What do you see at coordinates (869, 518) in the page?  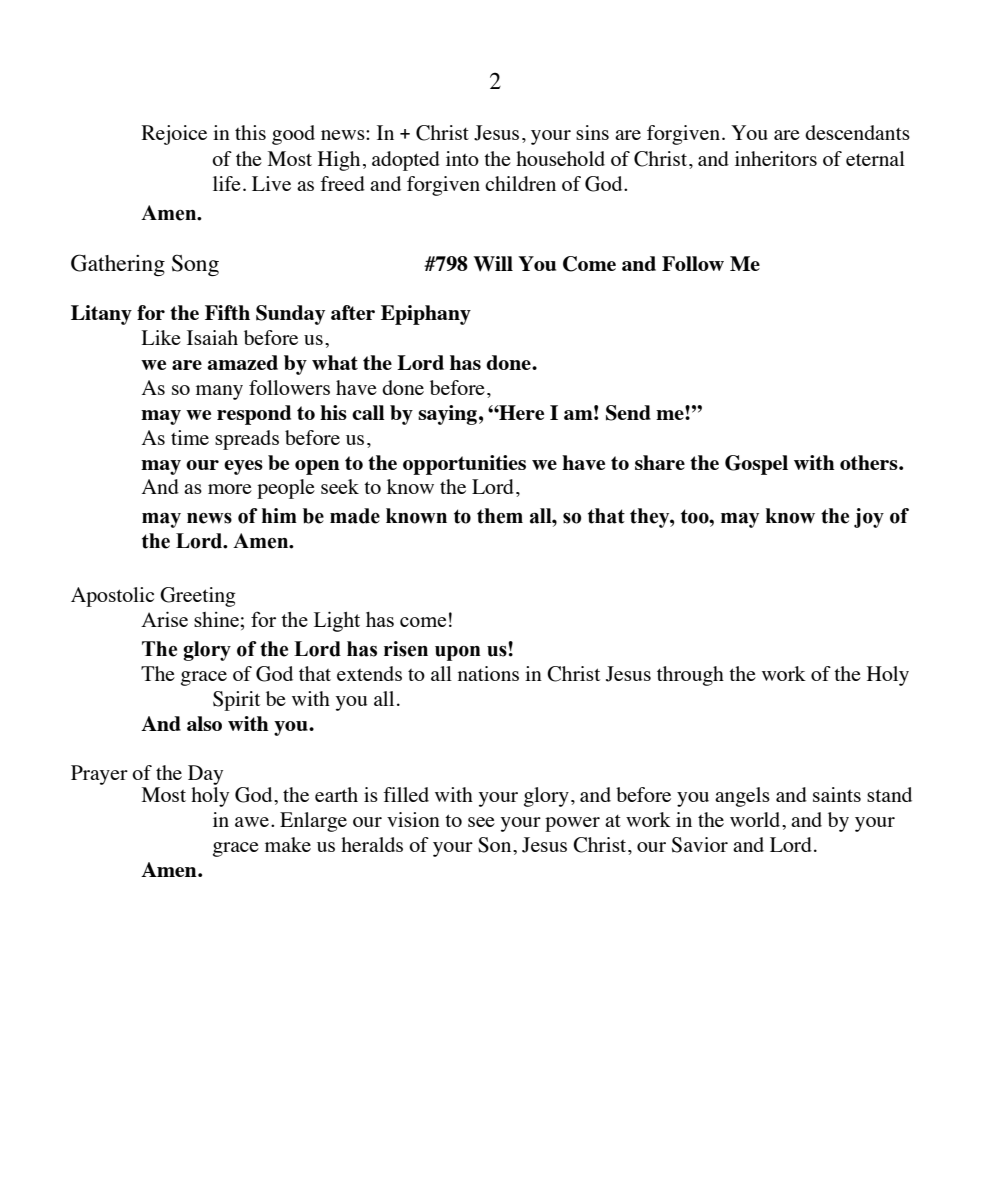 I see `joy` at bounding box center [869, 518].
